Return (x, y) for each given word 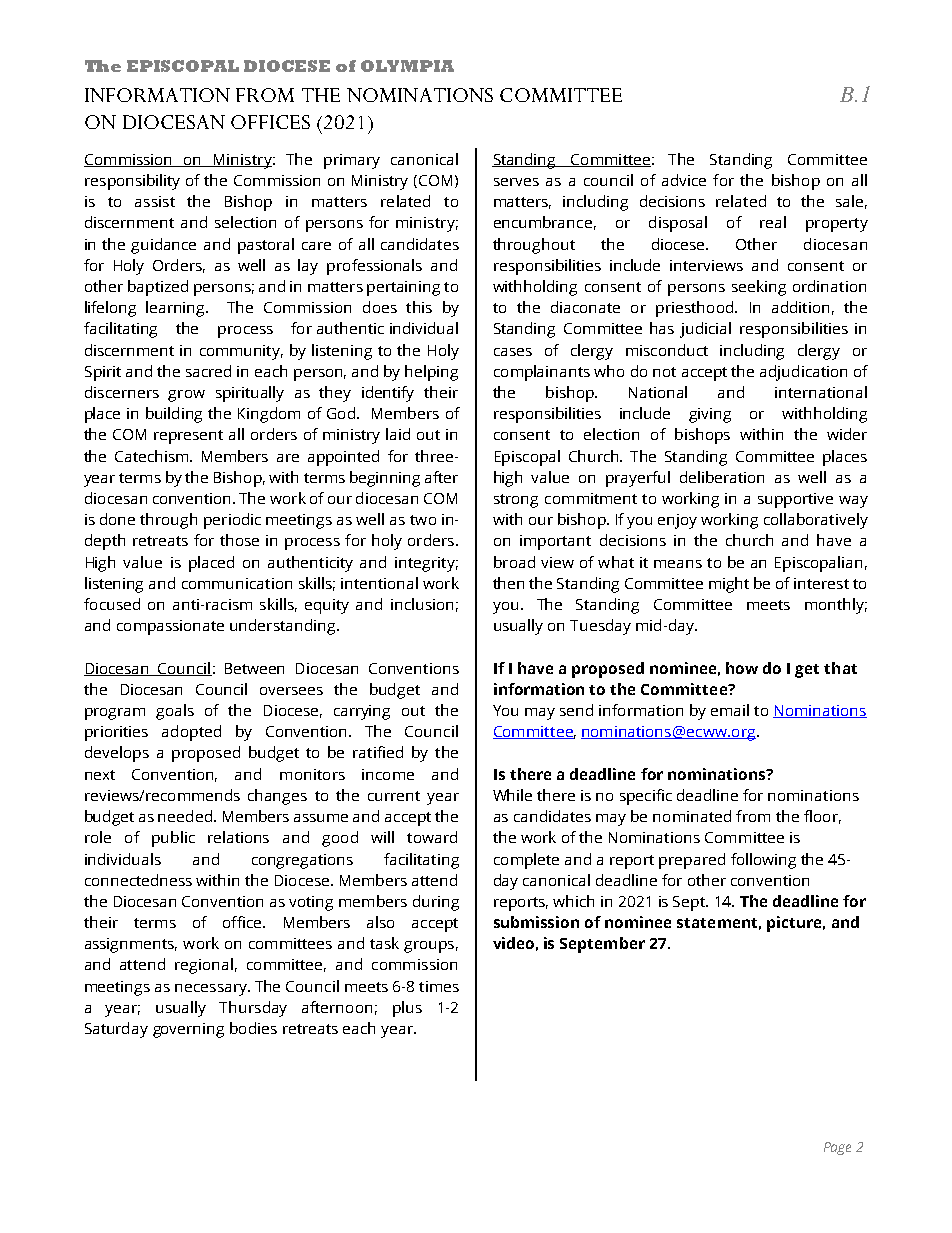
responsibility (132, 182)
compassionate (170, 627)
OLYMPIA (407, 66)
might (729, 585)
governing (188, 1030)
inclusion (422, 604)
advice (684, 180)
